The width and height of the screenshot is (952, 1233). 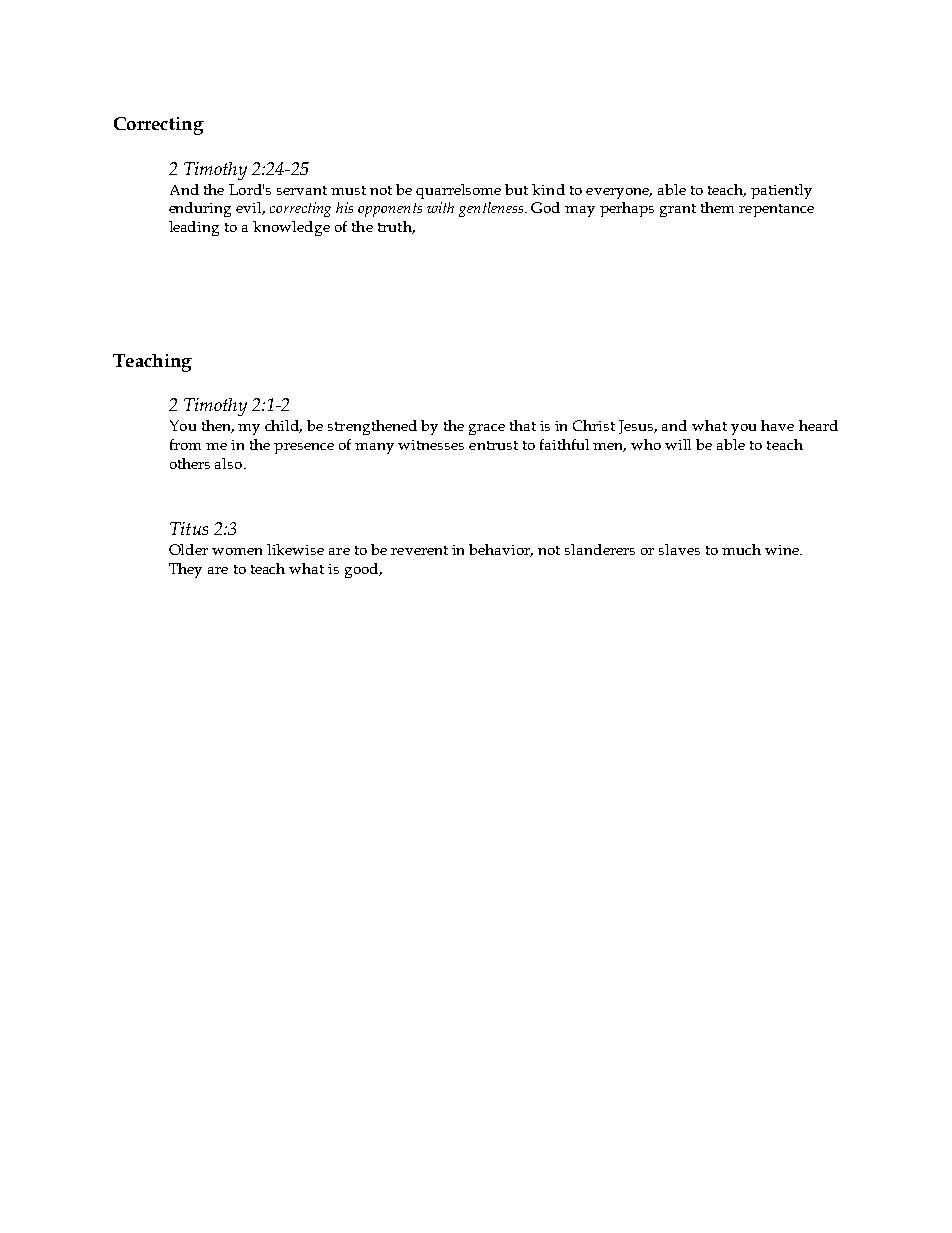 What do you see at coordinates (283, 426) in the screenshot?
I see `child` at bounding box center [283, 426].
